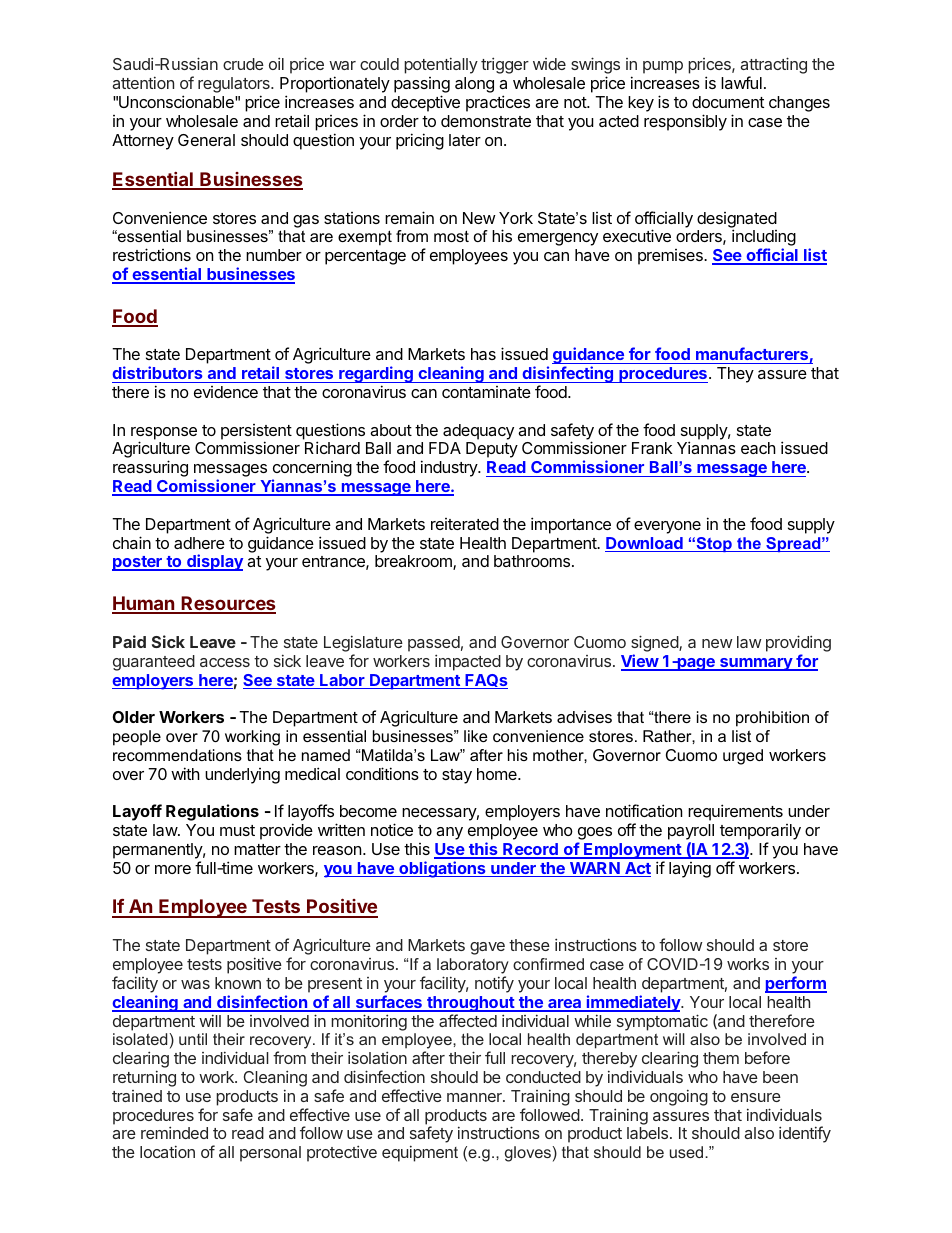  I want to click on document, so click(728, 102).
